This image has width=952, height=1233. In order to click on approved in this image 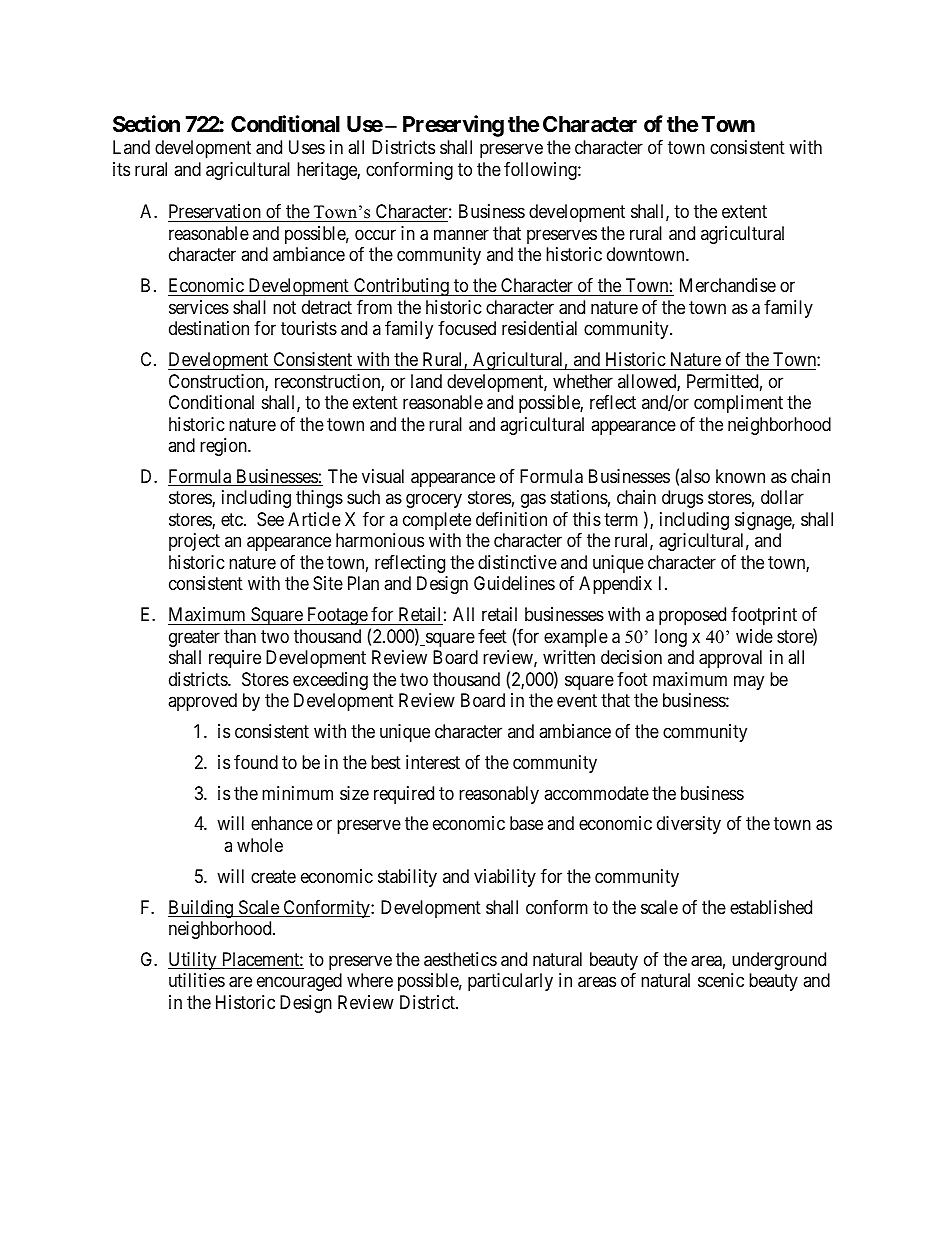, I will do `click(202, 702)`.
